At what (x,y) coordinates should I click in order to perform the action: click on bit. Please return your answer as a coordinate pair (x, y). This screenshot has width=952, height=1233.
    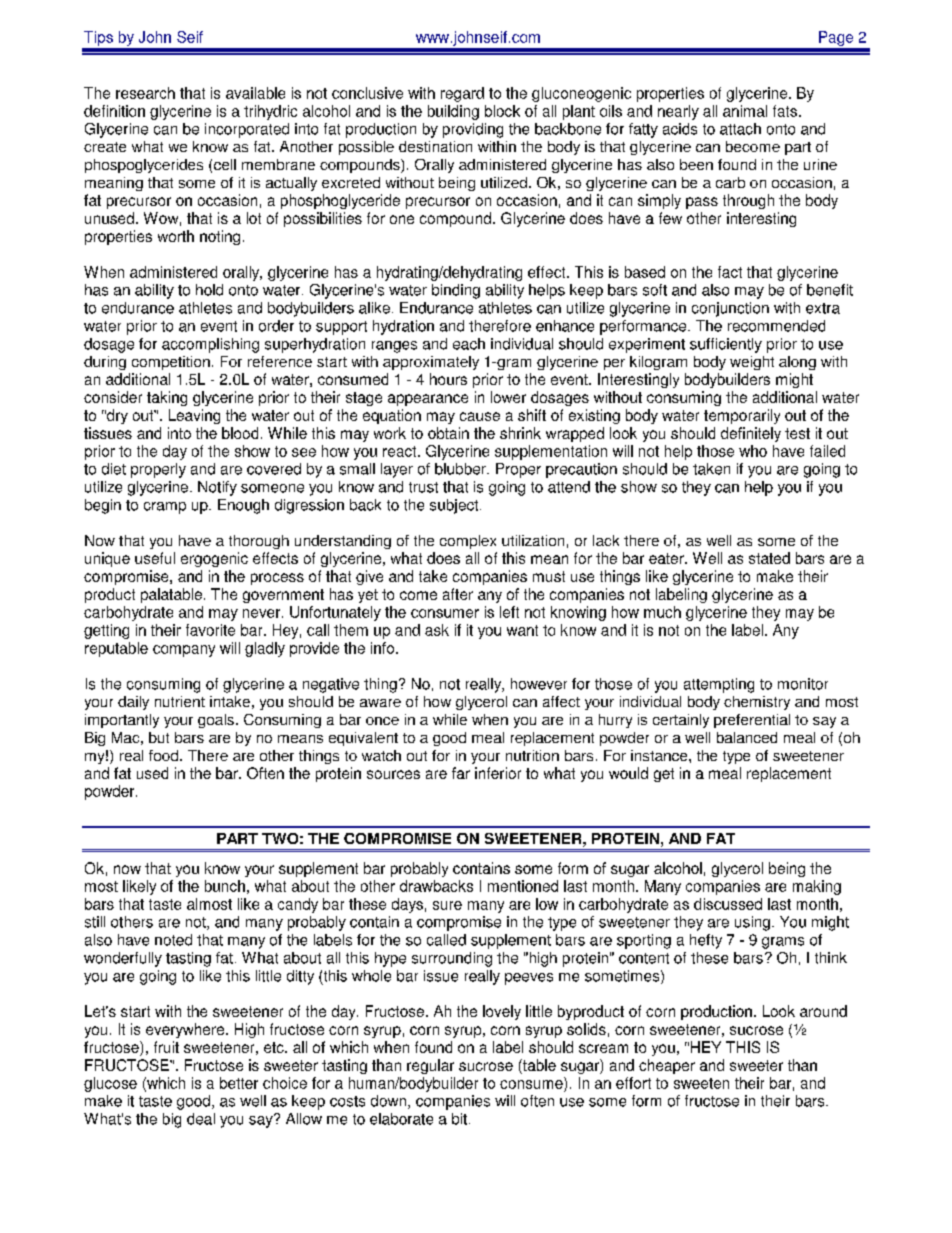
    Looking at the image, I should click on (461, 1119).
